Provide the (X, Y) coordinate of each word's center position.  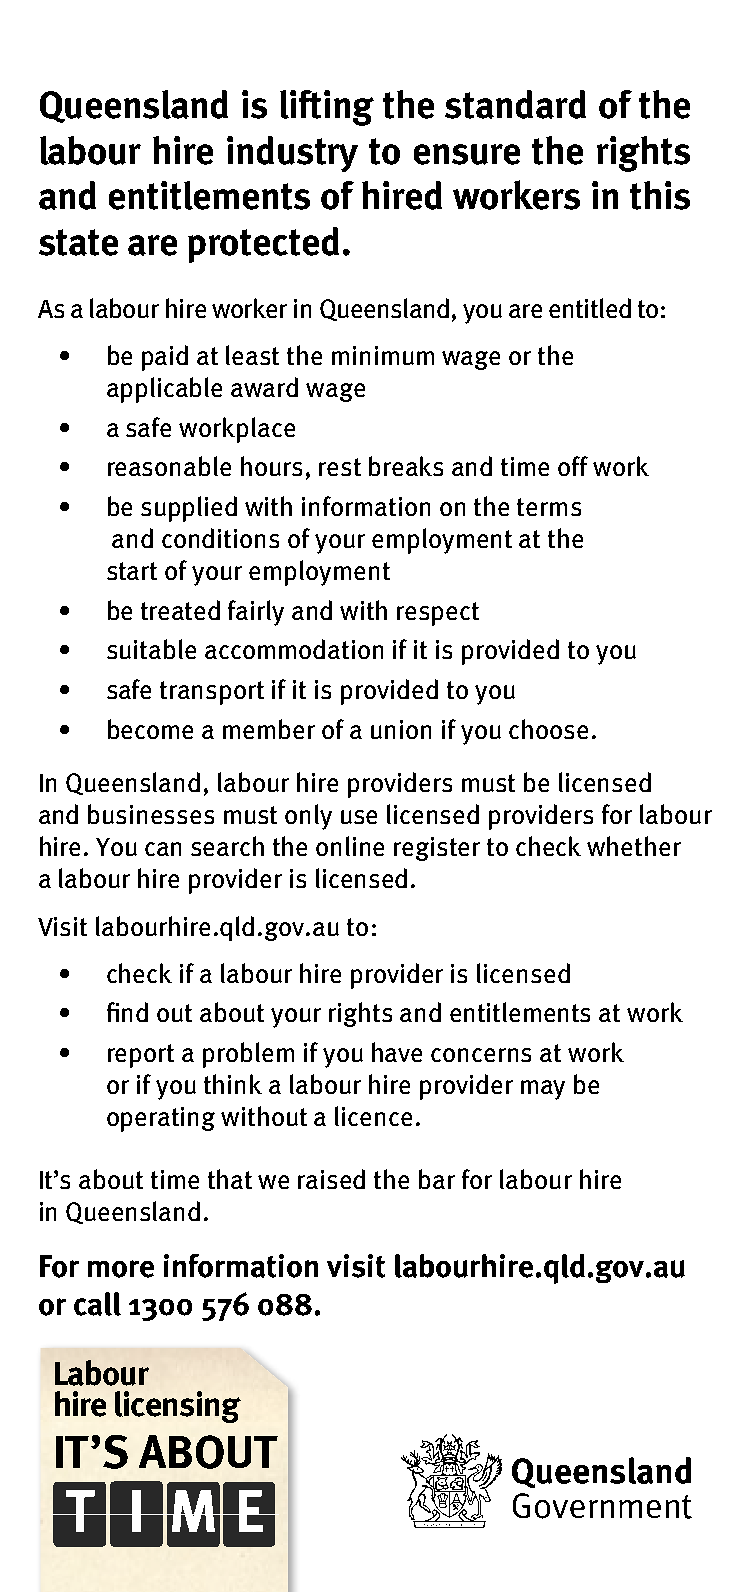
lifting (327, 108)
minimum (383, 355)
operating (161, 1119)
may (543, 1090)
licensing (178, 1407)
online (350, 846)
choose (548, 729)
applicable (164, 390)
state (78, 242)
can (163, 849)
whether (634, 846)
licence (373, 1116)
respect (438, 614)
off (573, 466)
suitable (151, 649)
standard (515, 104)
